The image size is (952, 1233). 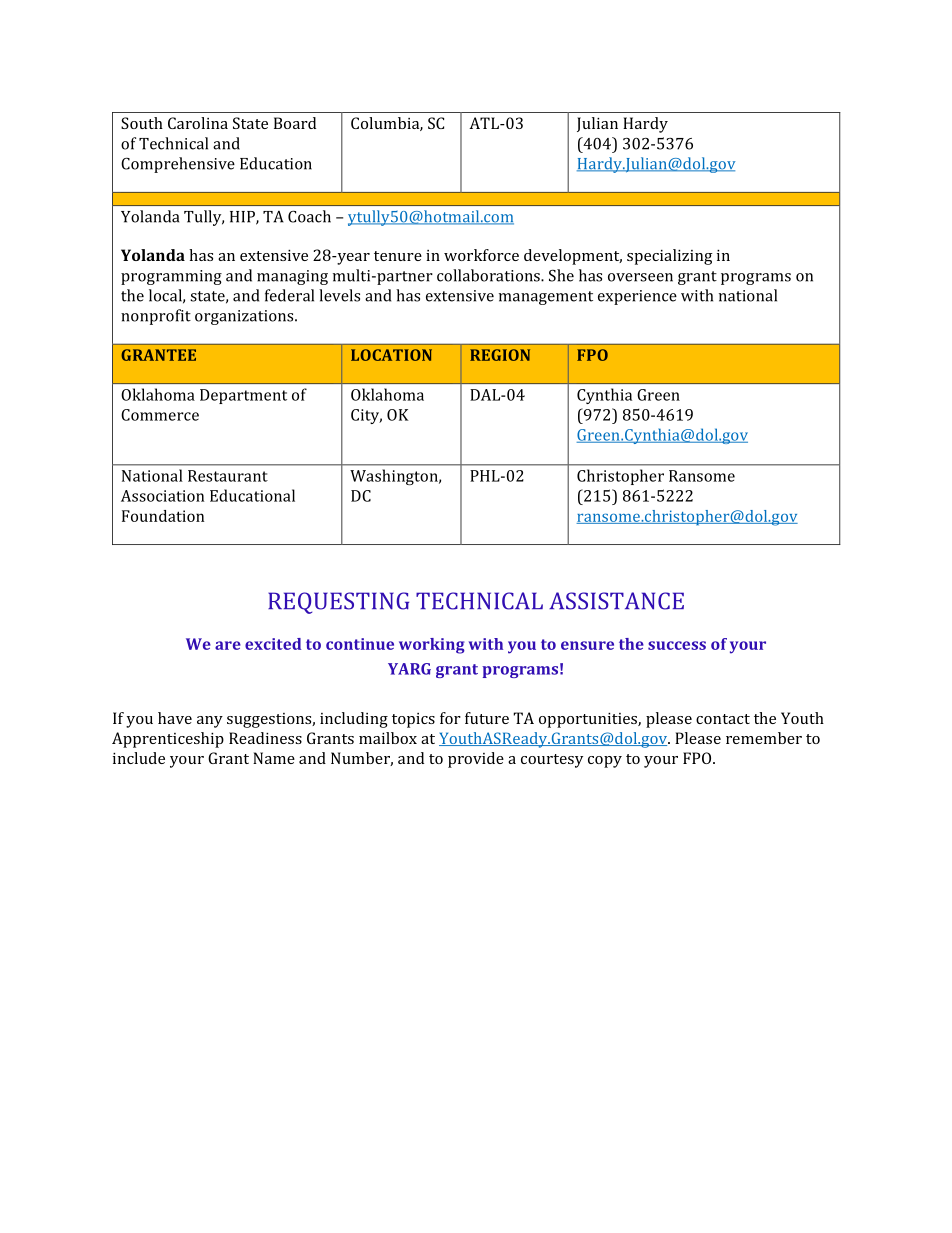 What do you see at coordinates (489, 275) in the screenshot?
I see `collaborations` at bounding box center [489, 275].
